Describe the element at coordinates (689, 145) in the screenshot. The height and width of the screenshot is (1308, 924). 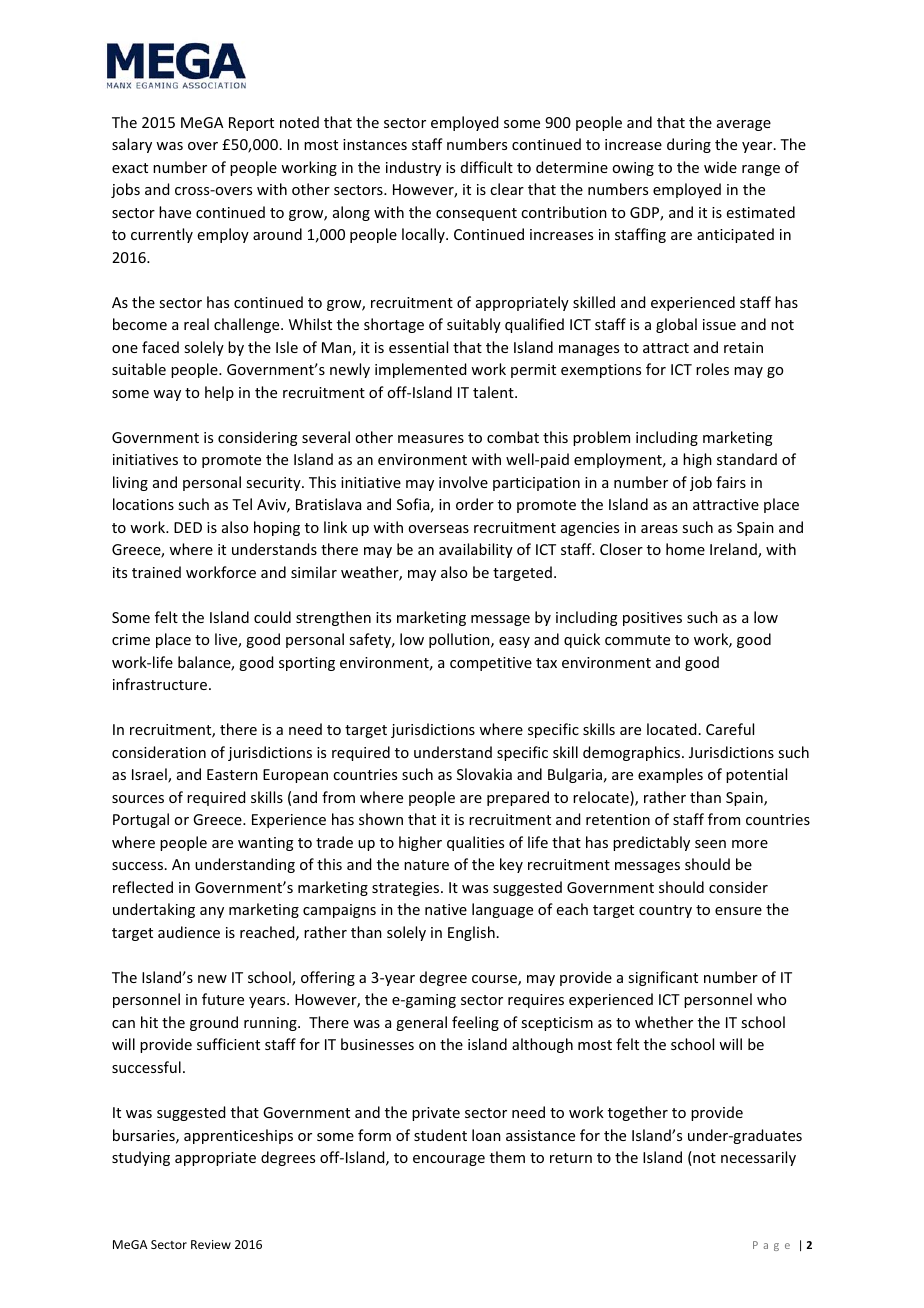
I see `during` at that location.
